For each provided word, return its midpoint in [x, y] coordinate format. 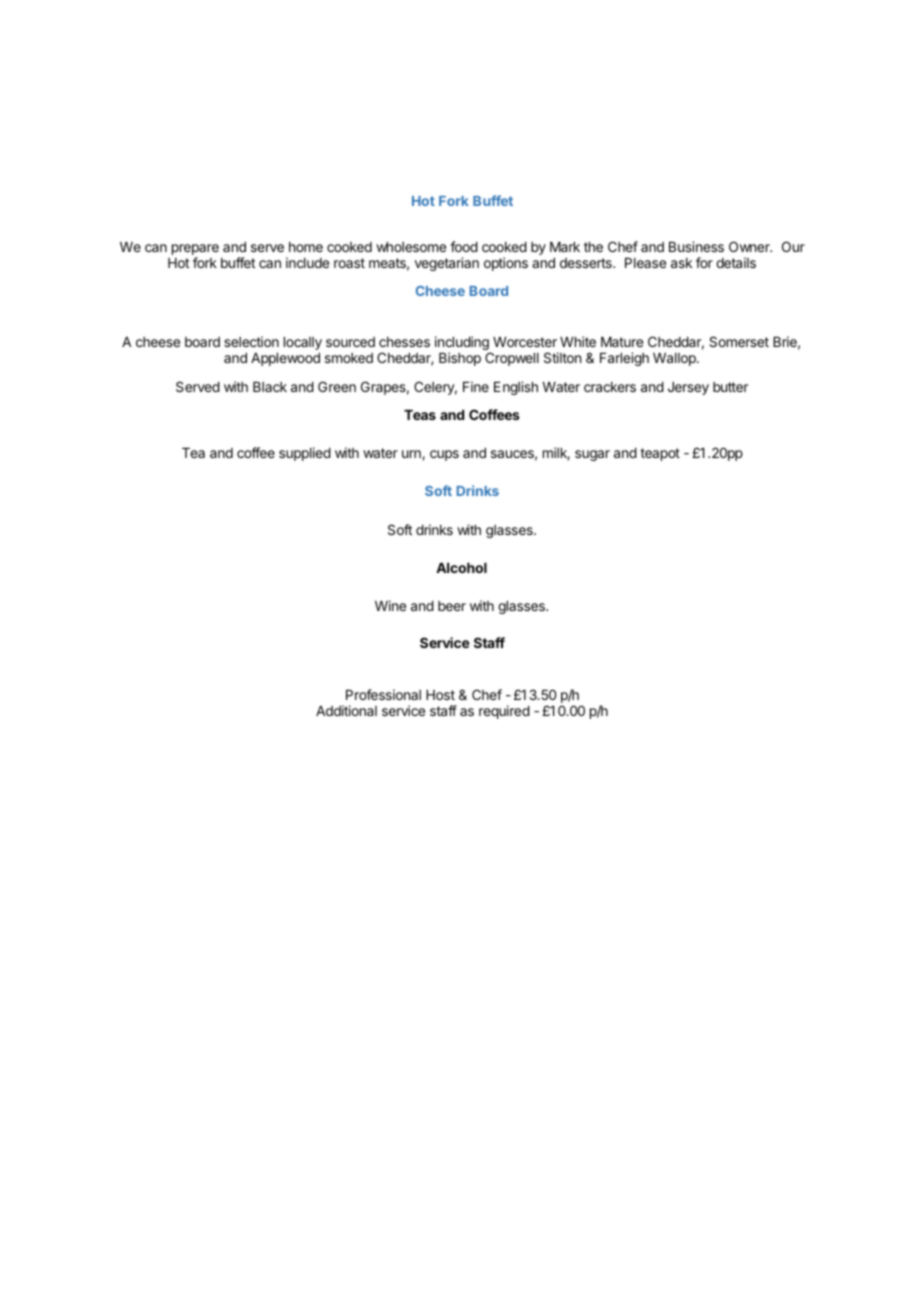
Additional [346, 710]
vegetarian [447, 264]
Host [440, 695]
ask [681, 263]
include [307, 262]
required [504, 712]
